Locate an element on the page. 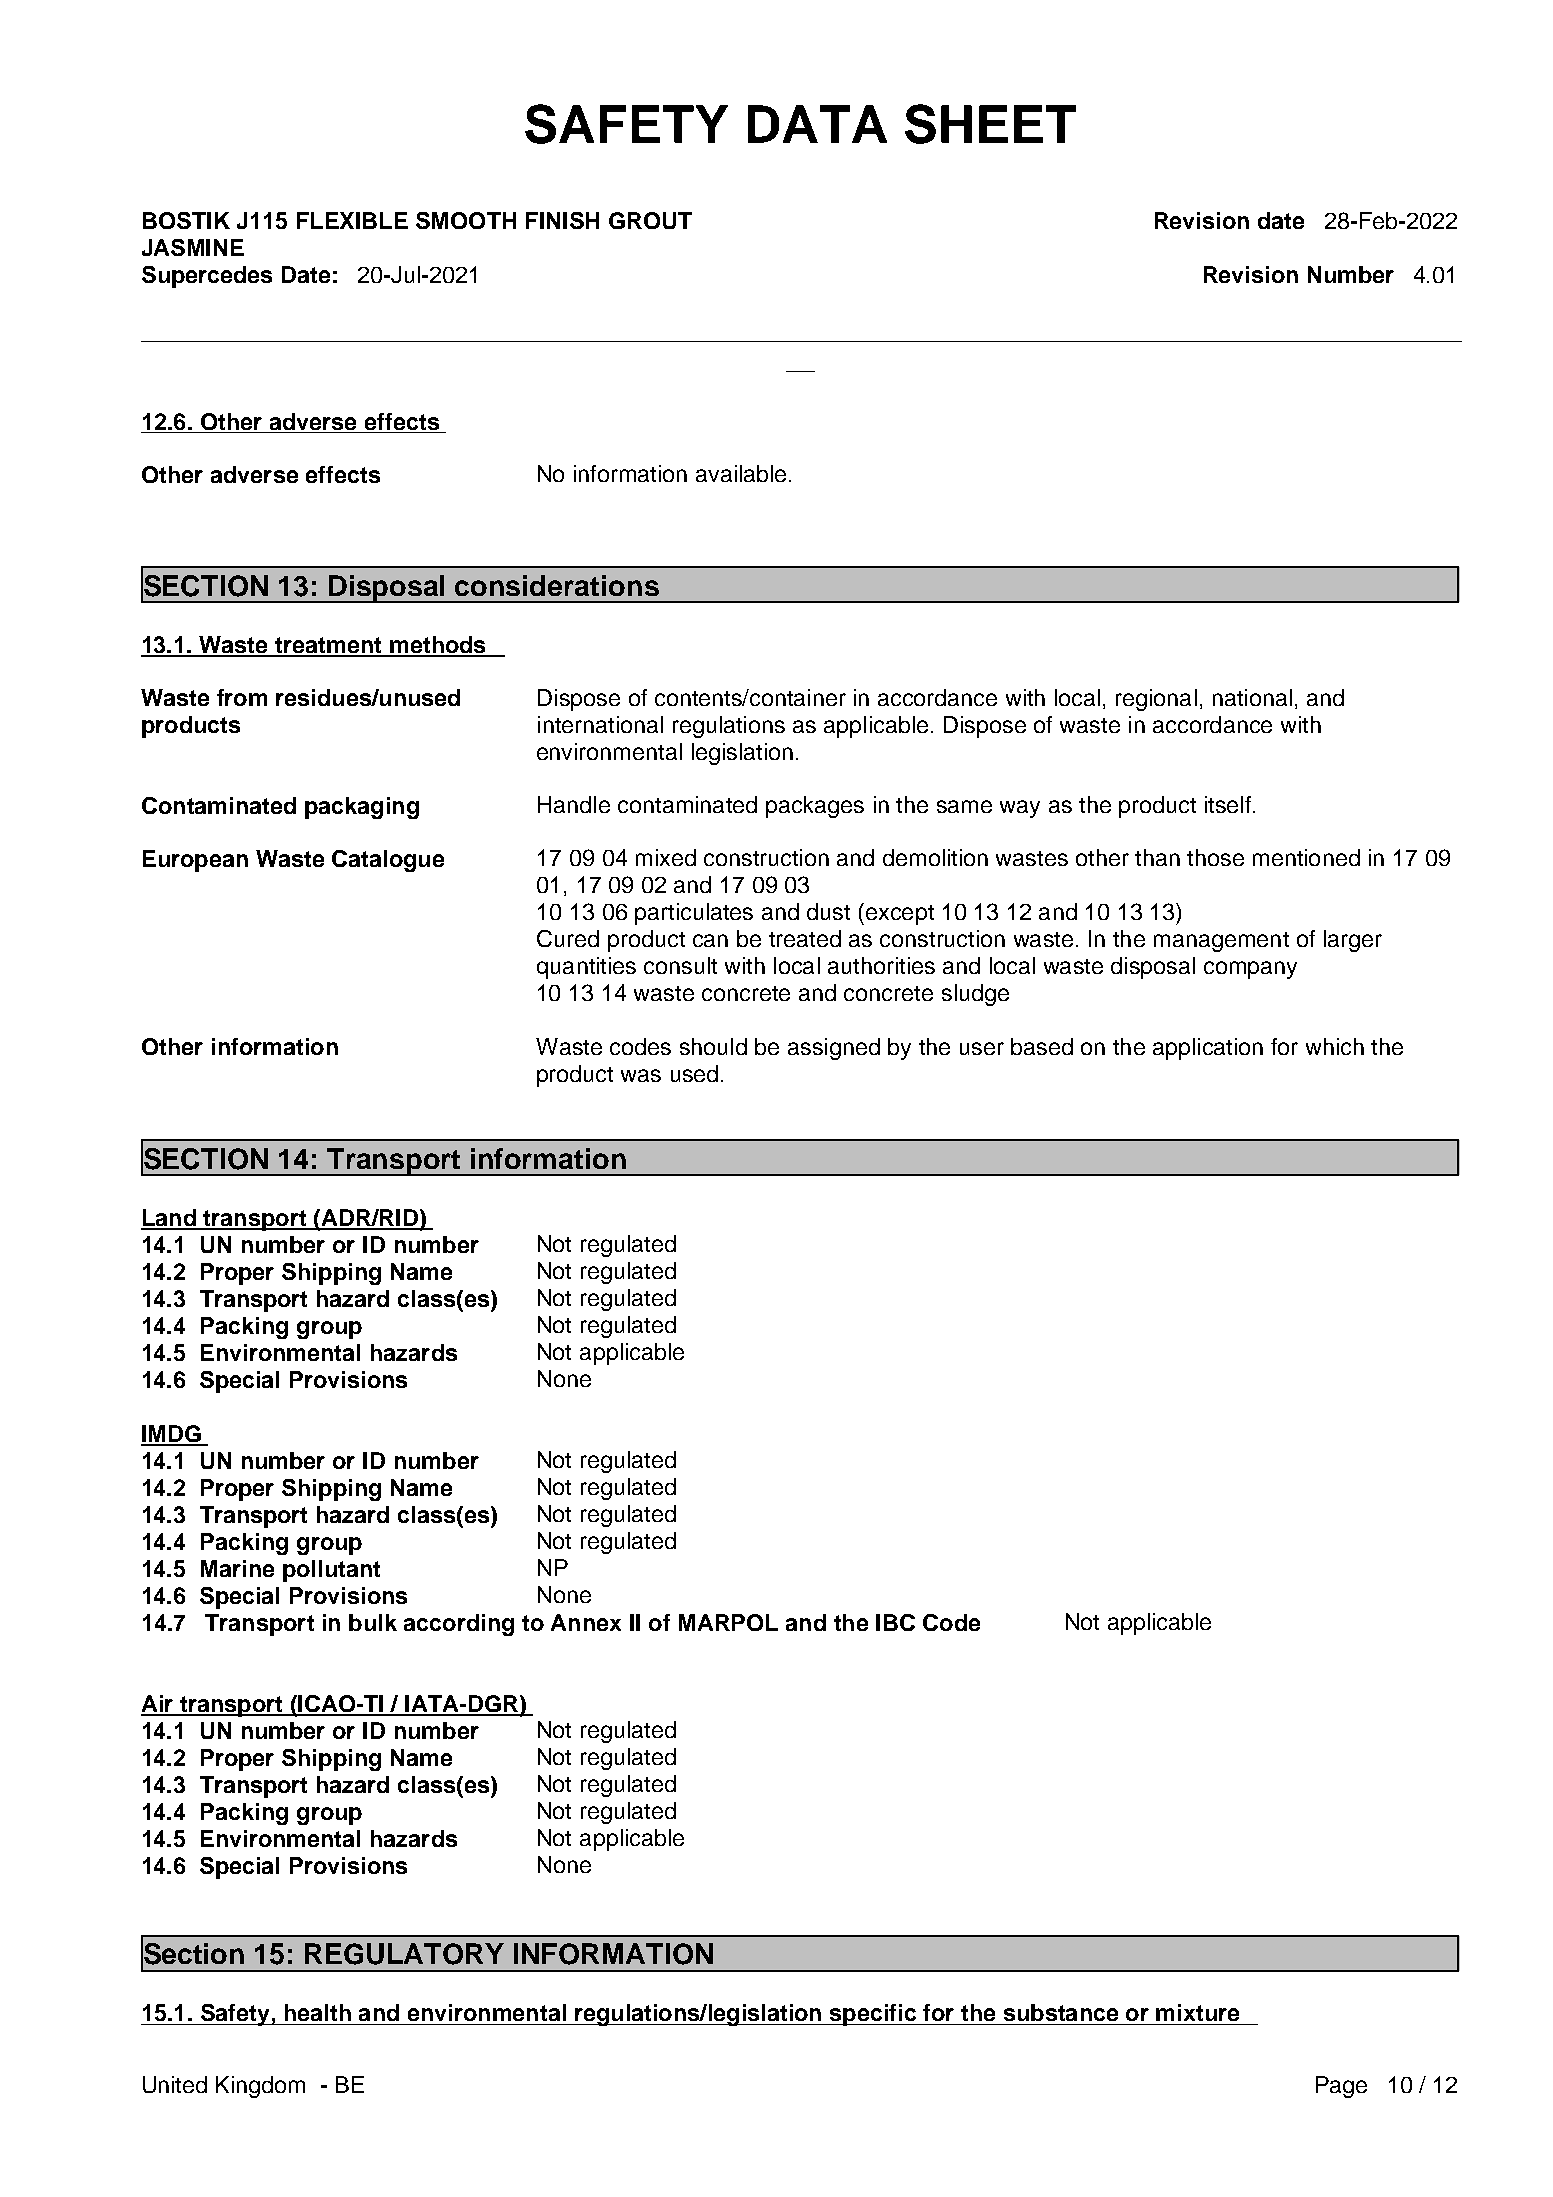 The width and height of the page is (1553, 2197). health is located at coordinates (318, 2012).
